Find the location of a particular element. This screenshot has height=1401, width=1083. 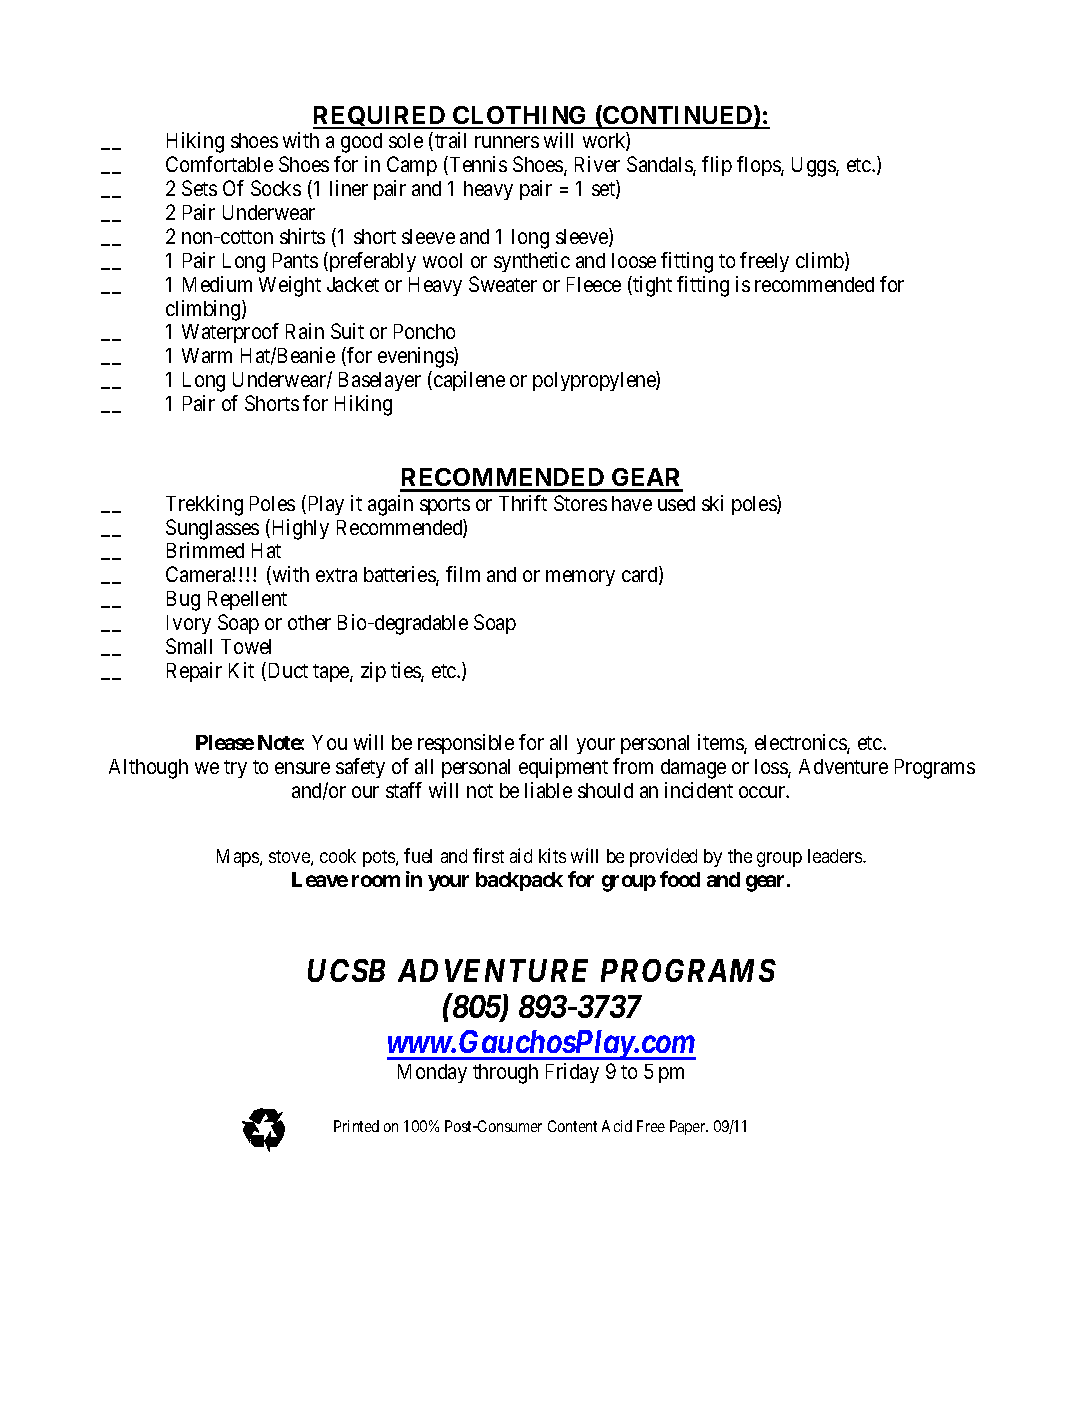

responsible is located at coordinates (466, 744).
